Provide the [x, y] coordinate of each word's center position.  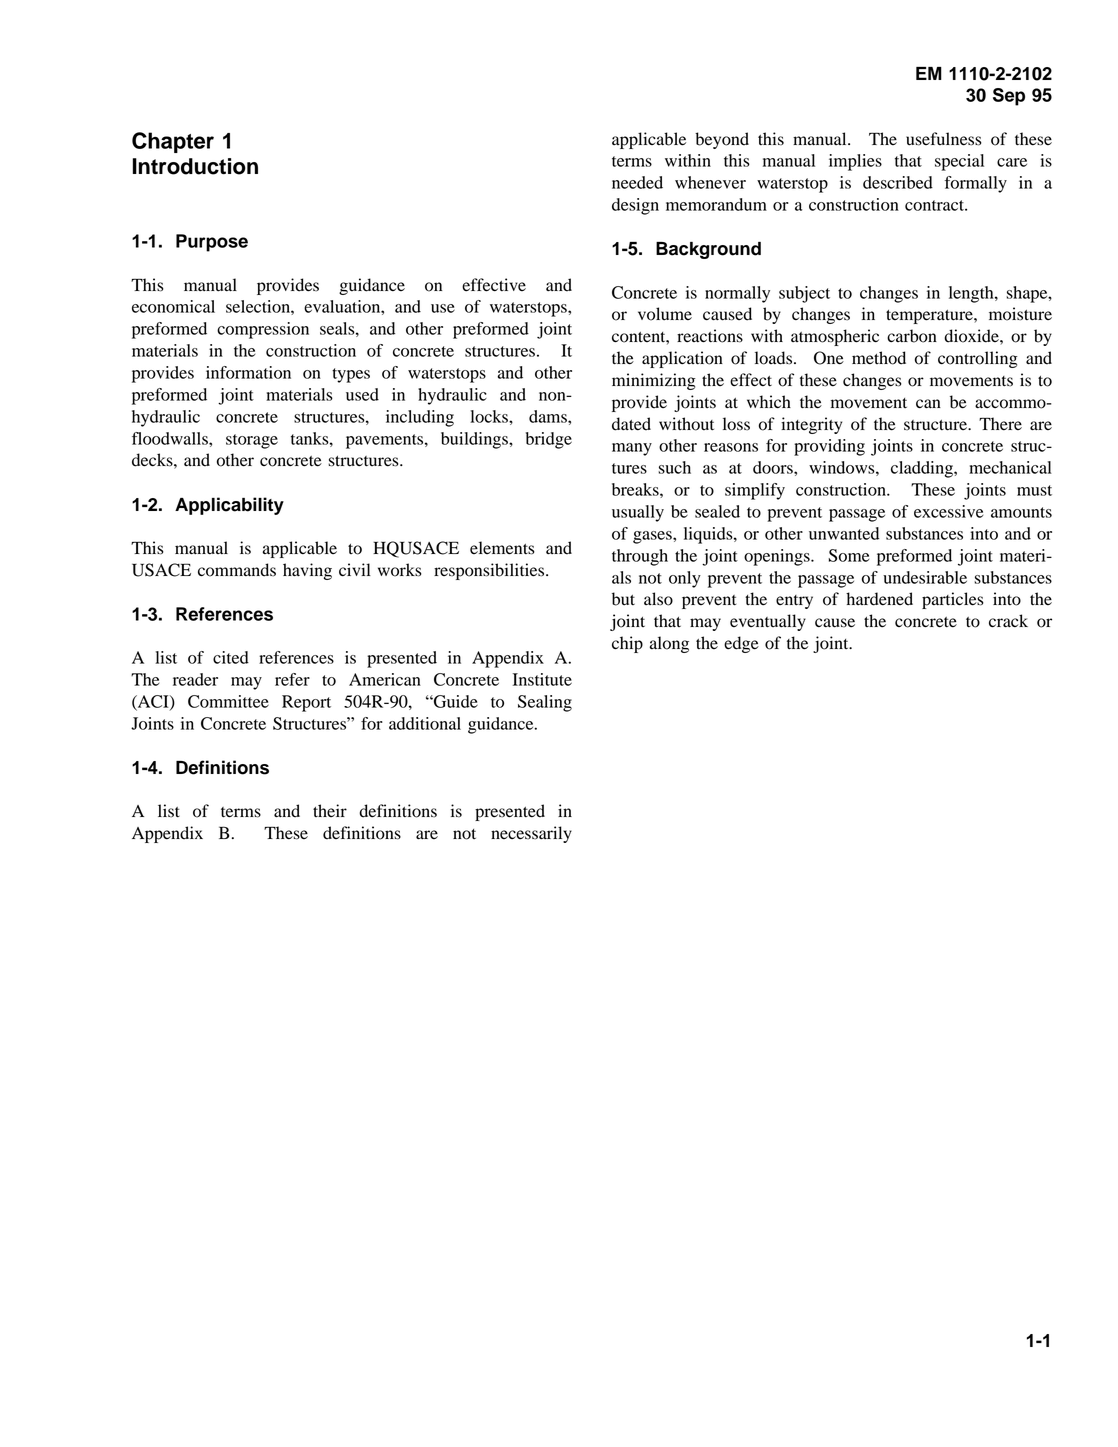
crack [1008, 620]
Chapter [173, 142]
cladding [923, 469]
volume [665, 314]
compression [263, 330]
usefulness [944, 139]
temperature [930, 317]
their [330, 810]
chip [627, 644]
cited [231, 657]
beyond [722, 140]
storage [252, 441]
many [632, 449]
